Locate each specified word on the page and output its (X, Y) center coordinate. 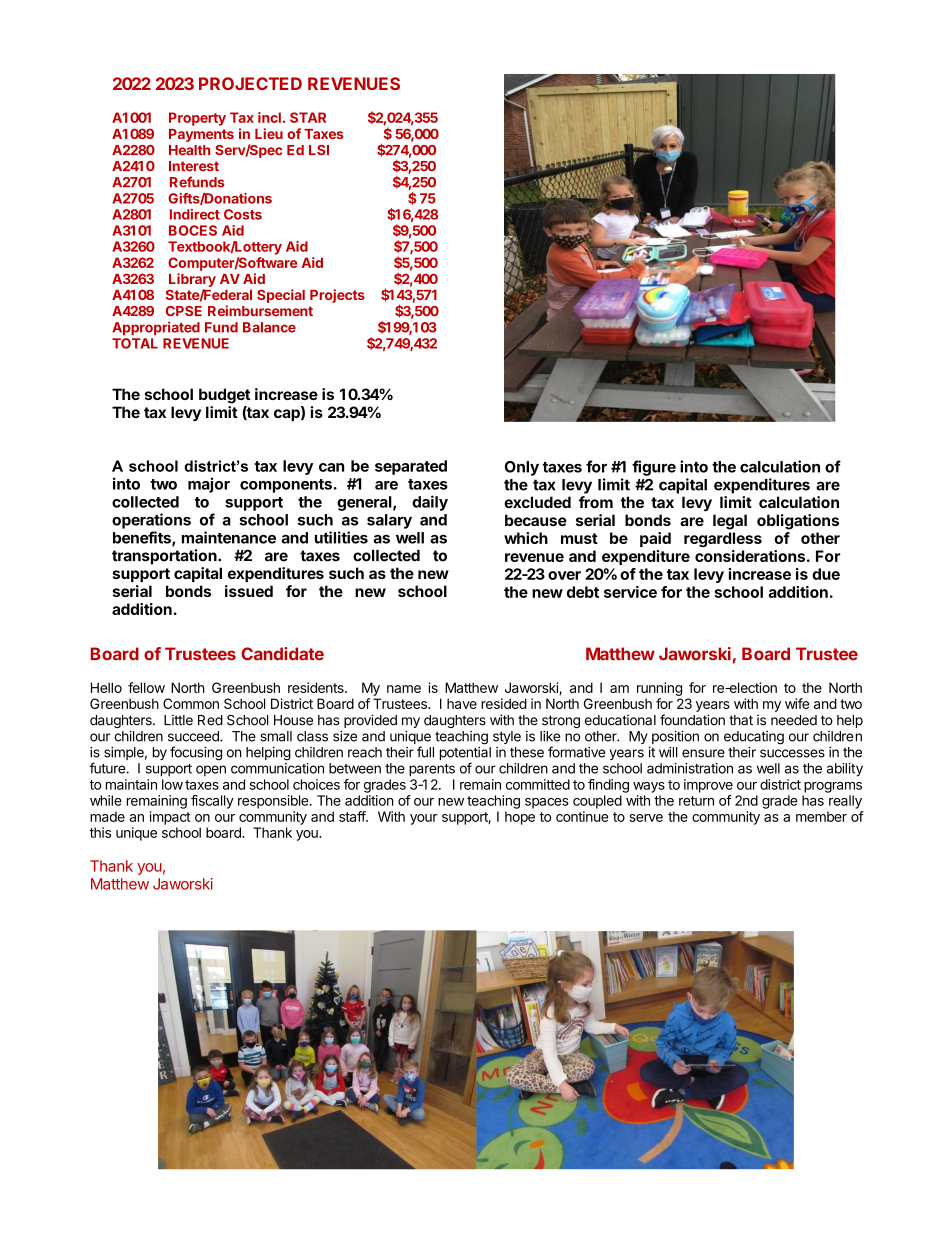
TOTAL (135, 343)
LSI (319, 150)
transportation (165, 557)
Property (197, 119)
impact (170, 818)
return (696, 801)
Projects (337, 296)
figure (654, 468)
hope (520, 818)
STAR (308, 117)
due (826, 574)
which (526, 538)
